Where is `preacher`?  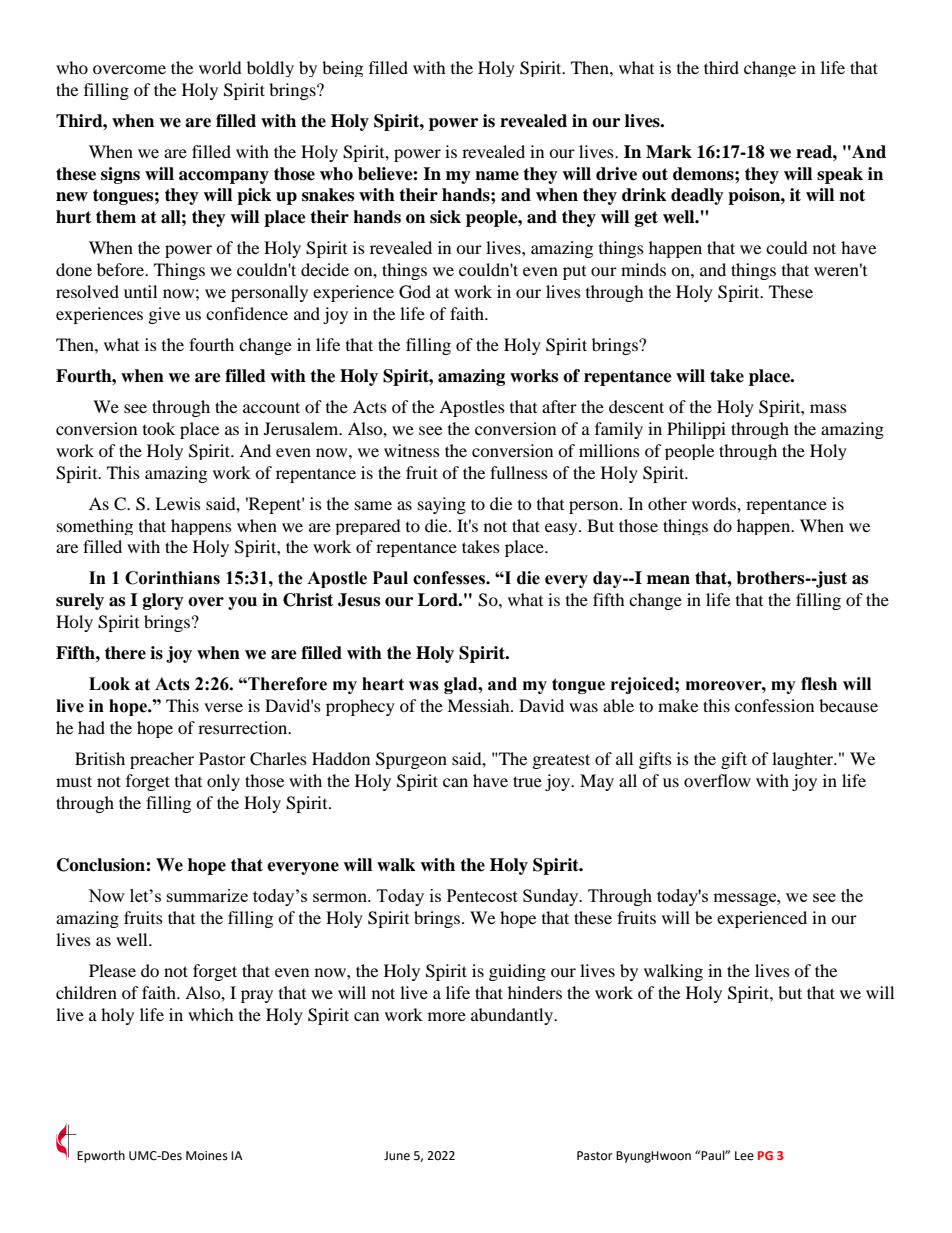 preacher is located at coordinates (162, 760).
